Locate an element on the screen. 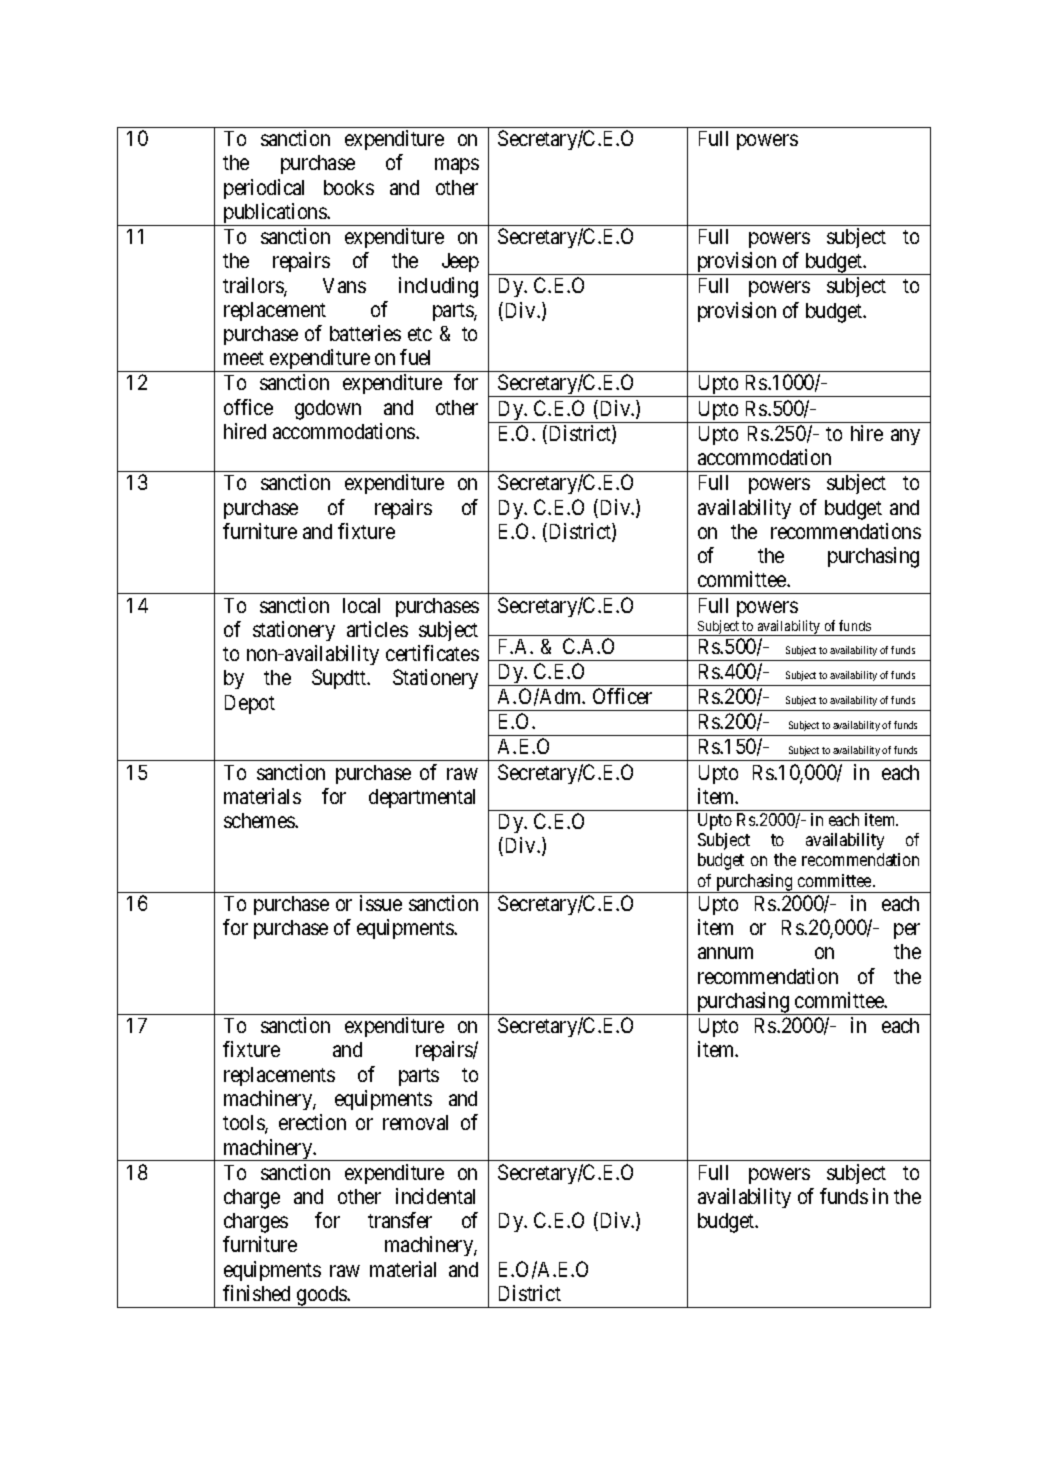  maps is located at coordinates (457, 166).
